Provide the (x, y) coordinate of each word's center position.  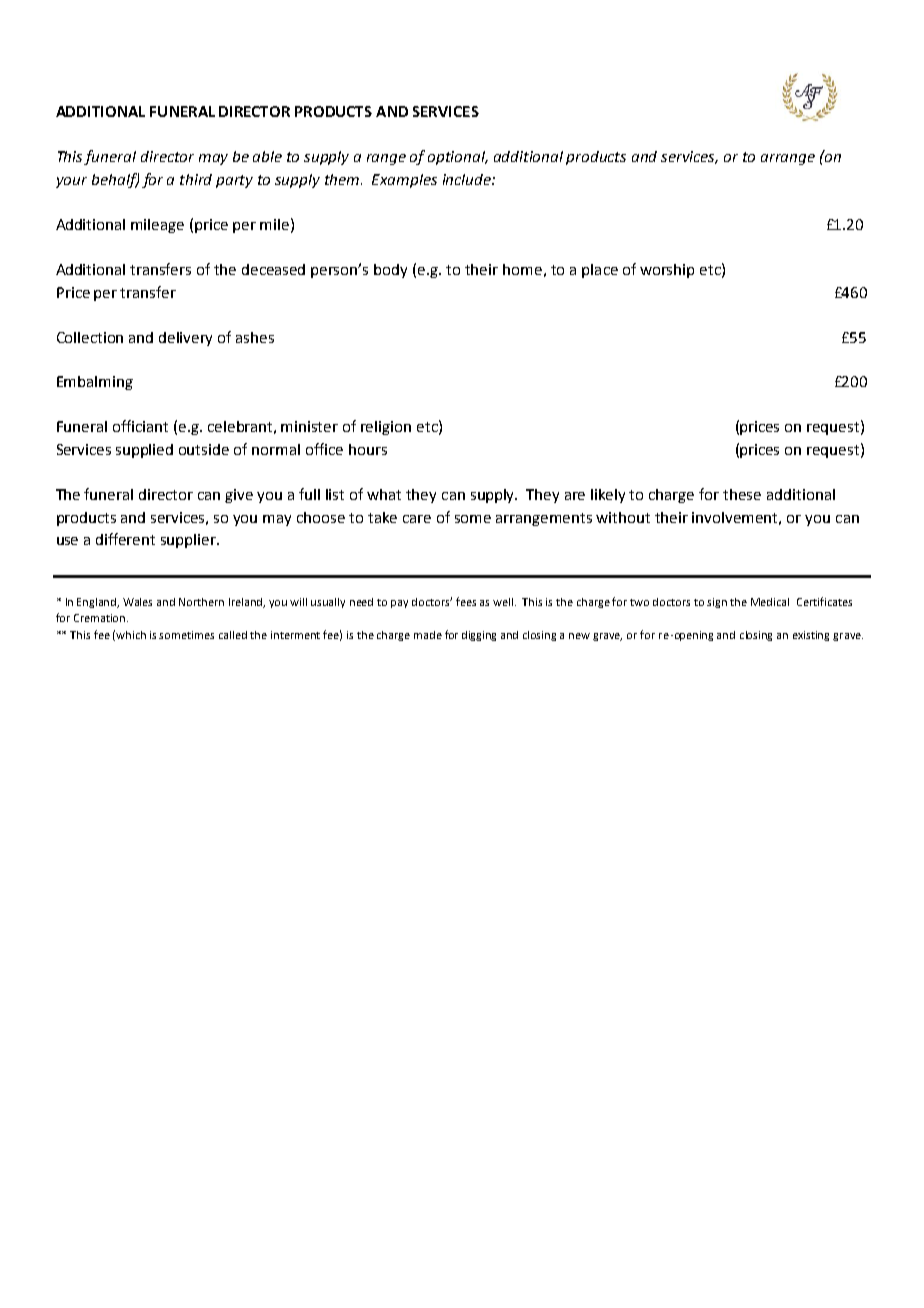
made (428, 635)
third (196, 179)
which (131, 635)
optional (458, 158)
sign (717, 603)
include (468, 179)
